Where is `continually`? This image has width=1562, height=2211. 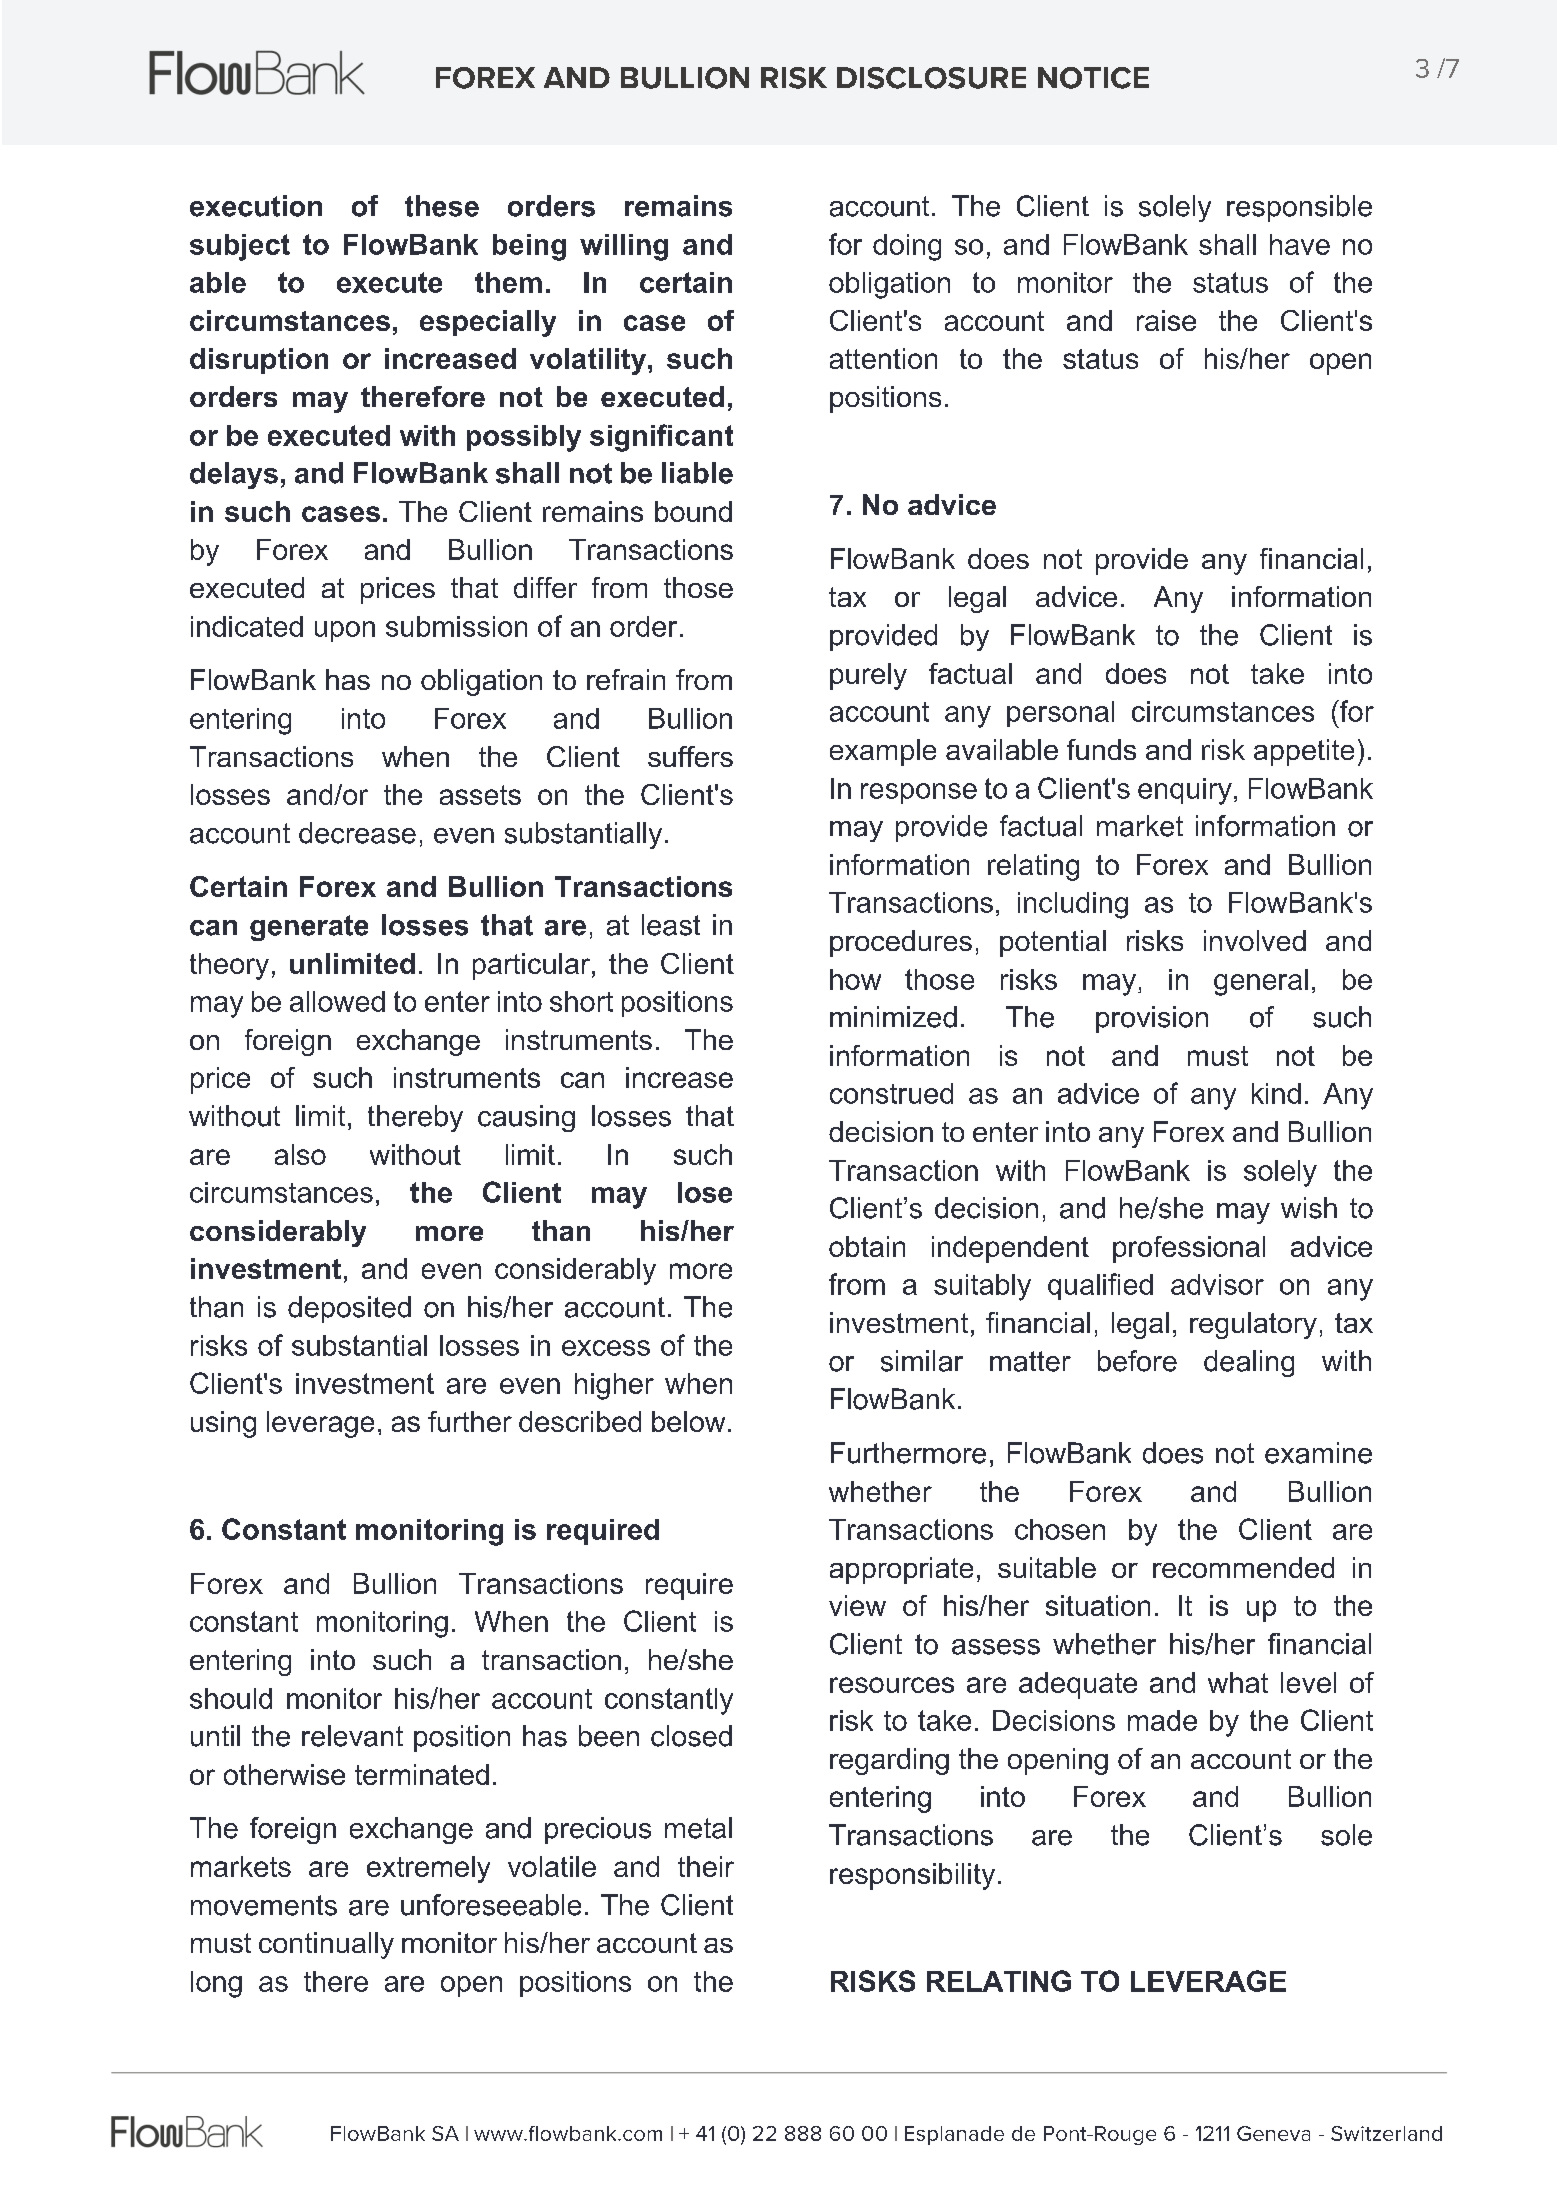
continually is located at coordinates (326, 1945).
